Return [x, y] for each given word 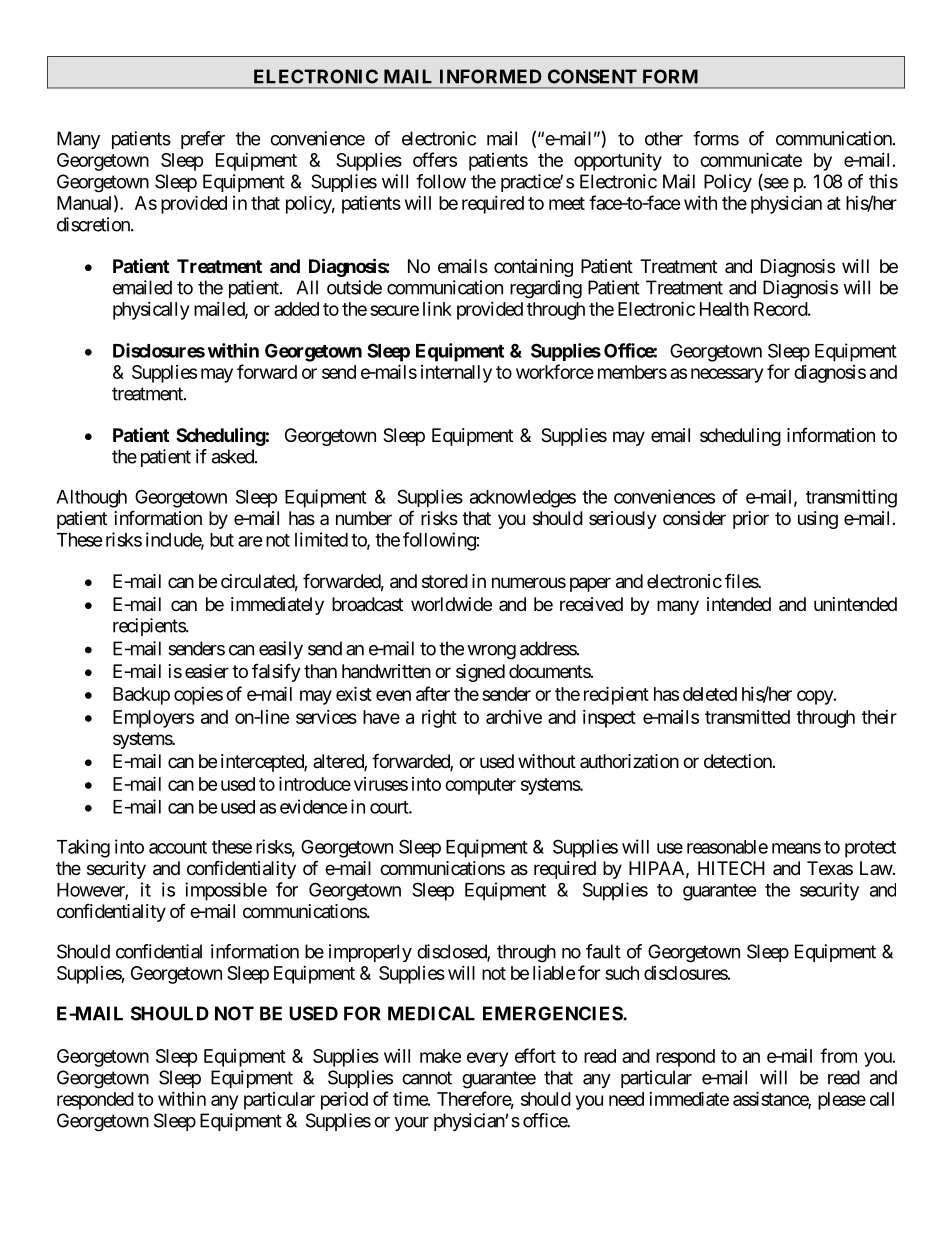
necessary [727, 375]
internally [456, 374]
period [344, 1100]
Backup [141, 696]
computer [480, 786]
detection [738, 761]
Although [91, 499]
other [664, 138]
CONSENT [592, 76]
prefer [203, 140]
